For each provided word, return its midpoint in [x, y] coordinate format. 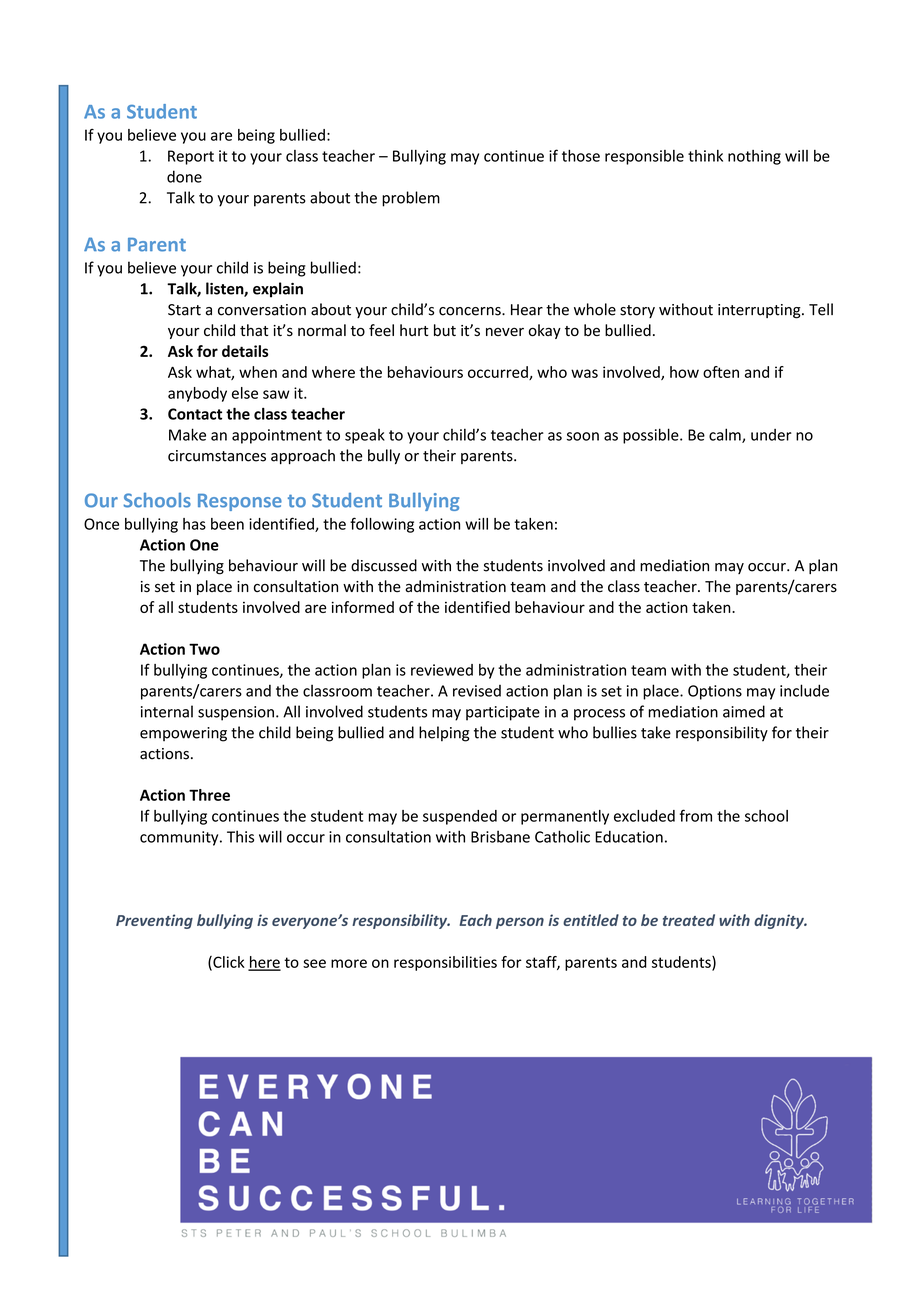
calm [726, 435]
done [184, 176]
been [227, 524]
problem [411, 199]
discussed [384, 565]
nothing [754, 157]
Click [228, 963]
